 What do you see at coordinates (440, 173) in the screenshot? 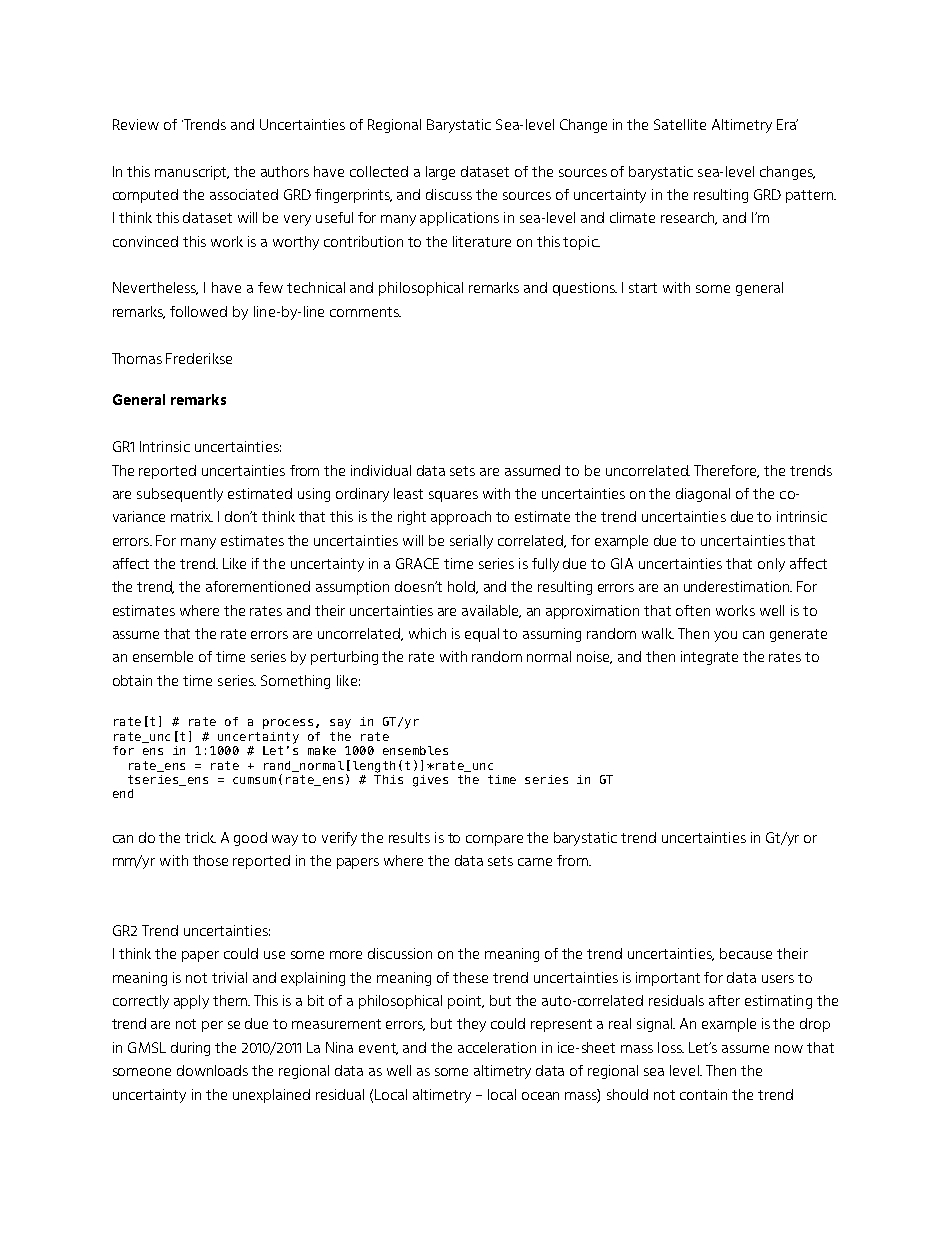
I see `large` at bounding box center [440, 173].
